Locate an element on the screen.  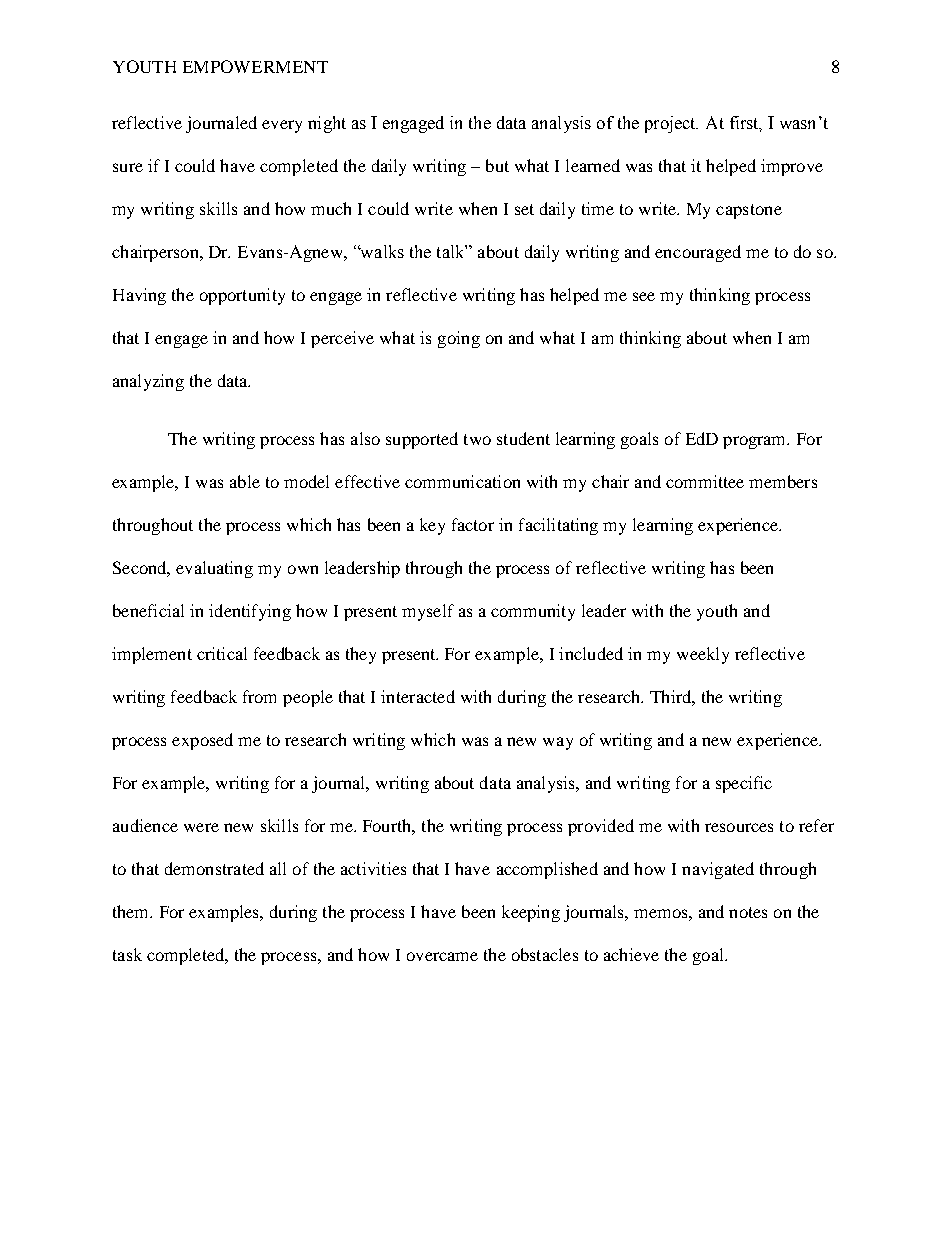
interacted is located at coordinates (418, 696).
